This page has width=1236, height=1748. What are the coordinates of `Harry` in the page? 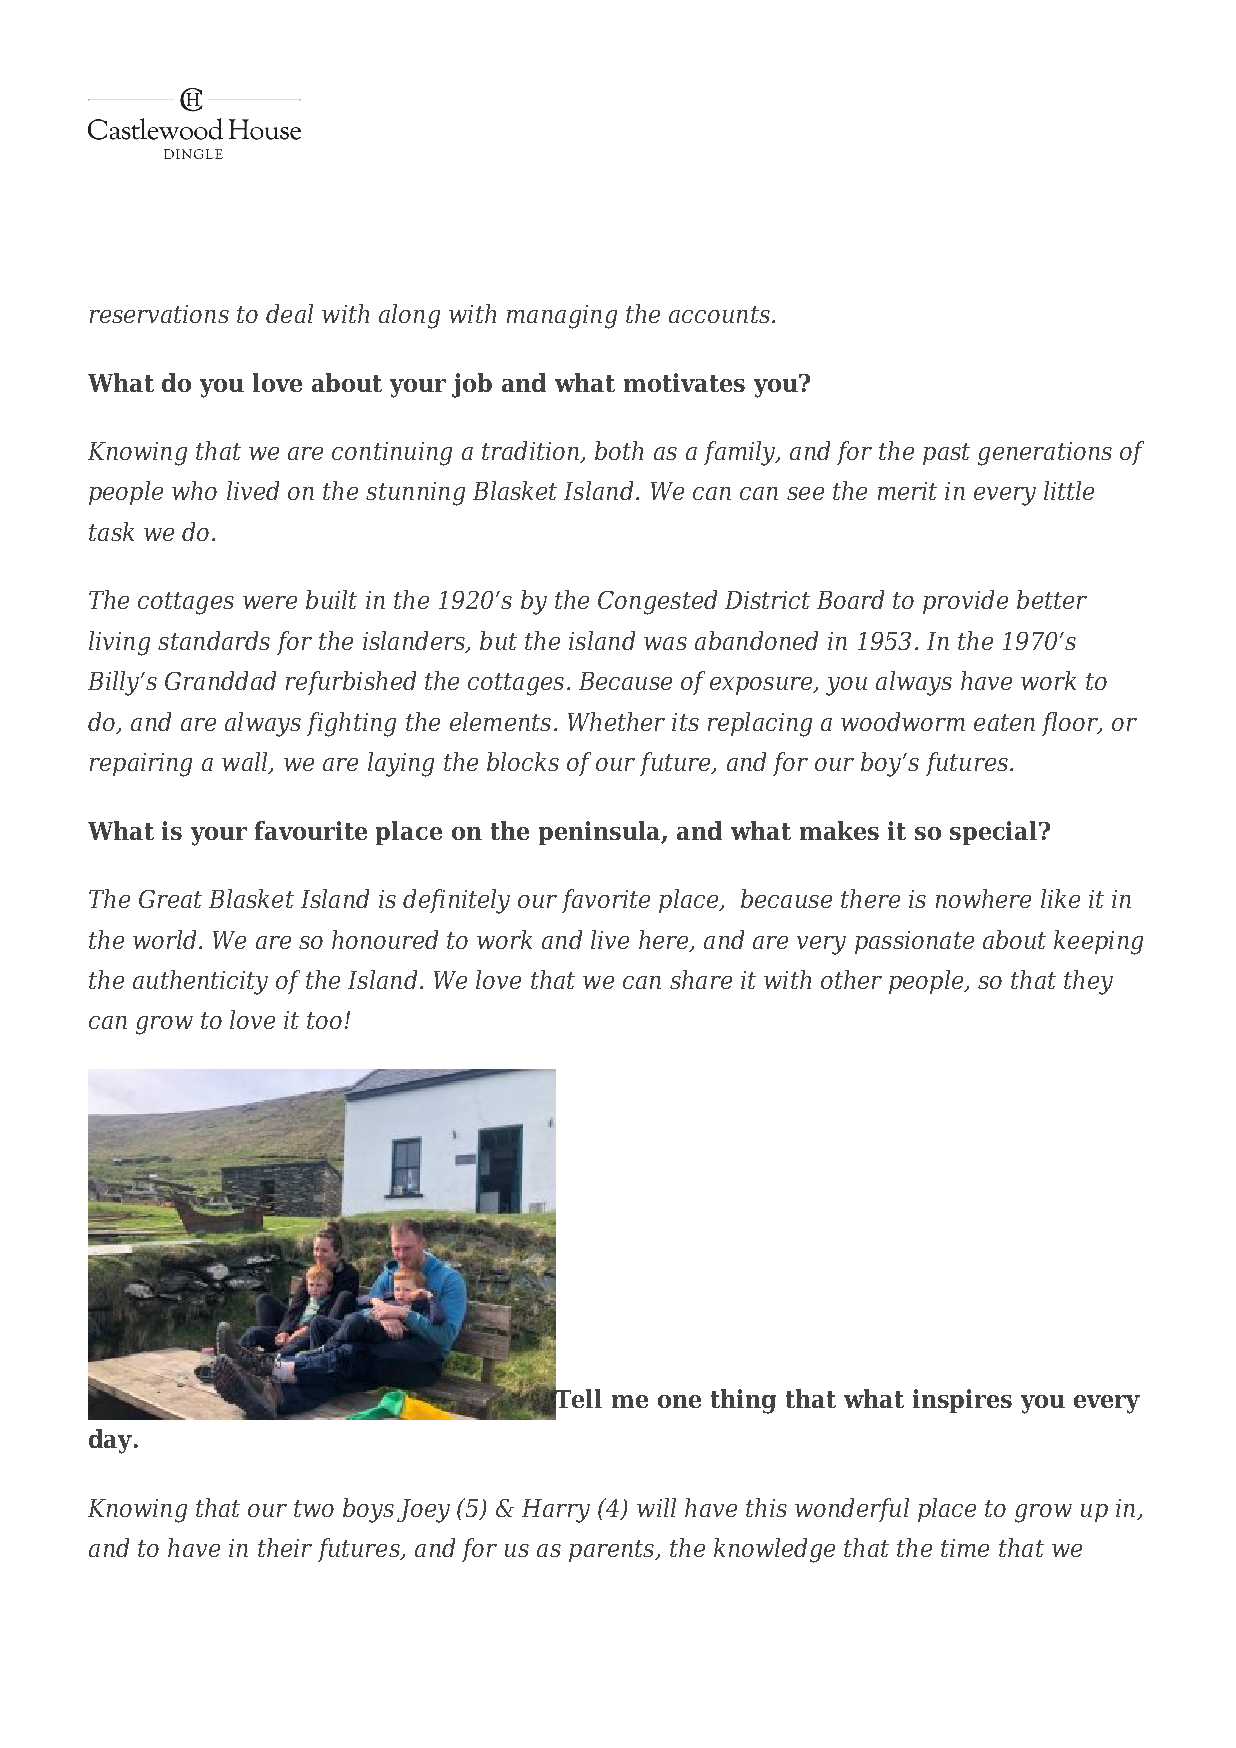 It's located at (556, 1511).
